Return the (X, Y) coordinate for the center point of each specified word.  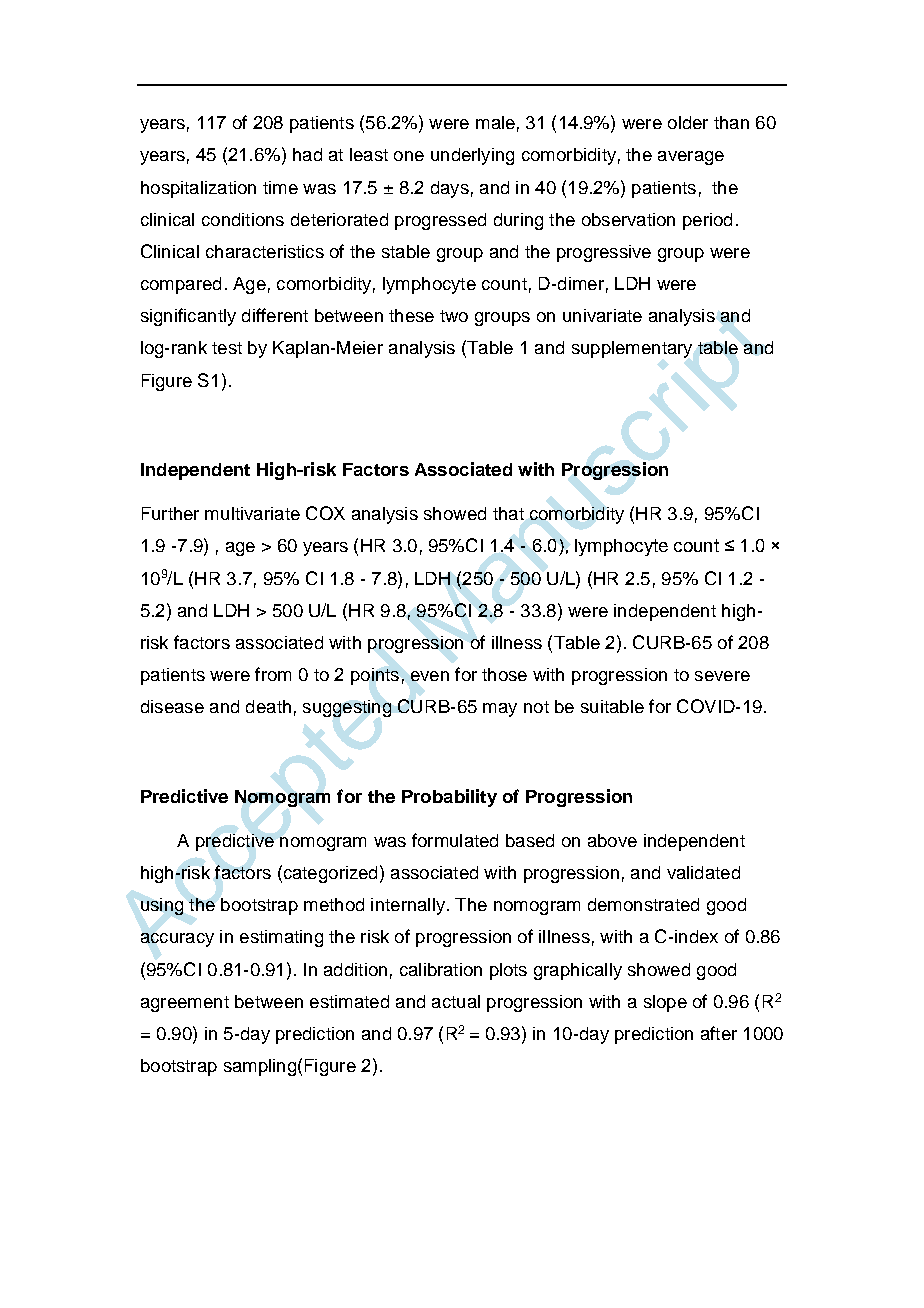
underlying (472, 156)
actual (456, 1001)
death (268, 706)
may (500, 710)
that (508, 513)
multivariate (252, 513)
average (691, 158)
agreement (185, 1004)
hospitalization (198, 189)
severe (722, 676)
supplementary (632, 349)
